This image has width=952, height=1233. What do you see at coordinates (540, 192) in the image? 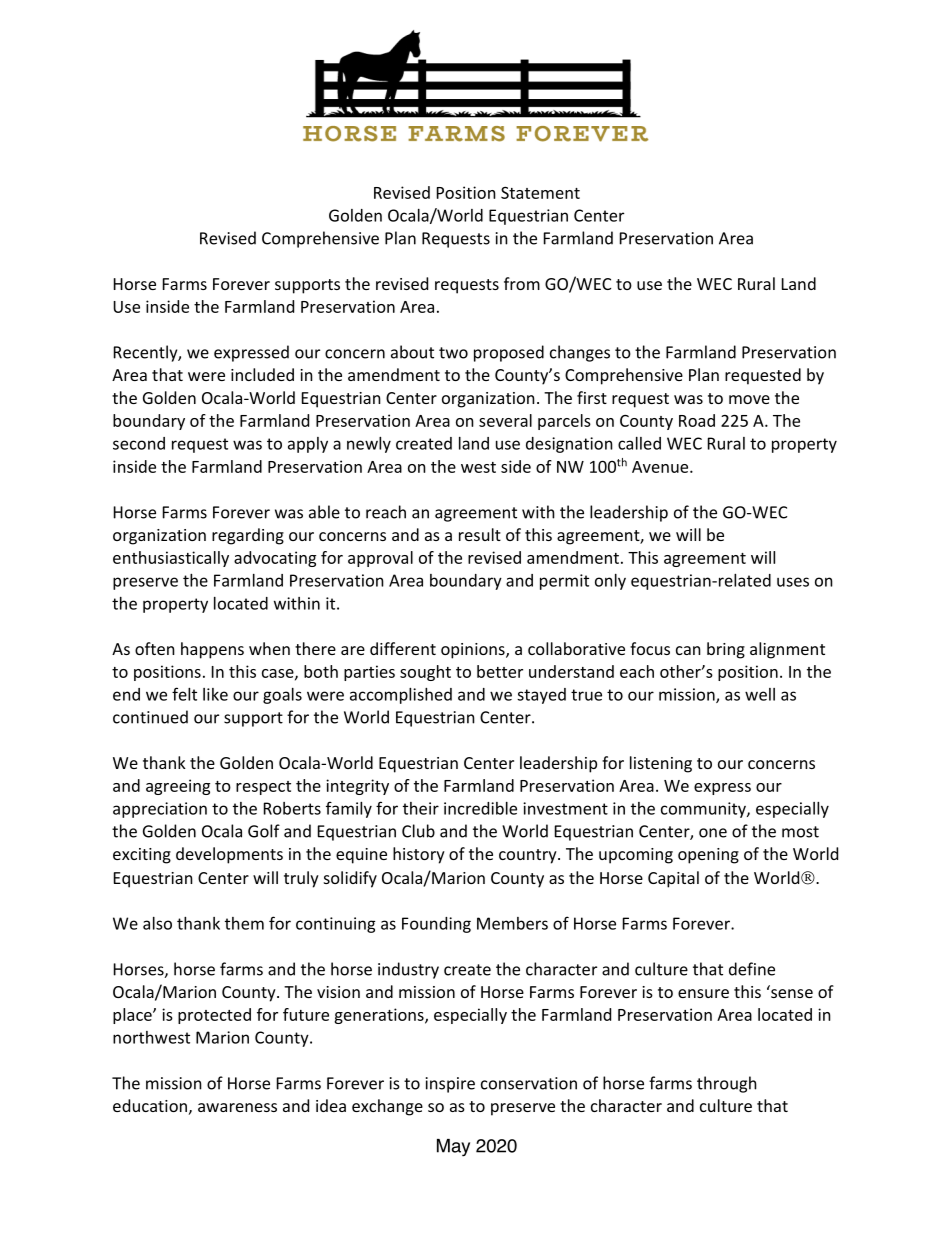
I see `Statement` at bounding box center [540, 192].
